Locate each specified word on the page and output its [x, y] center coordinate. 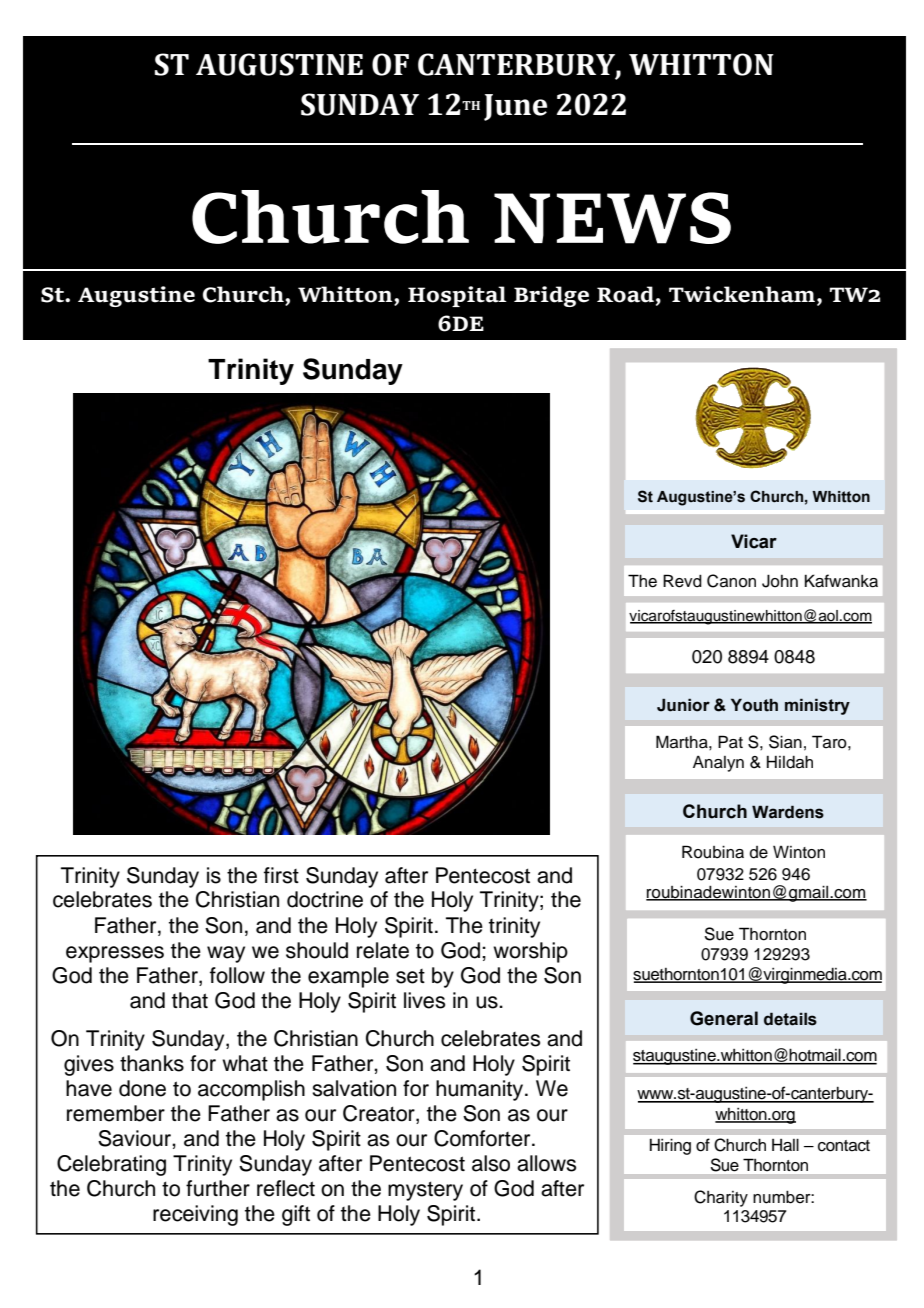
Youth [754, 705]
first [281, 875]
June [515, 107]
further [218, 1188]
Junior [683, 705]
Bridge [551, 296]
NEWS [612, 218]
